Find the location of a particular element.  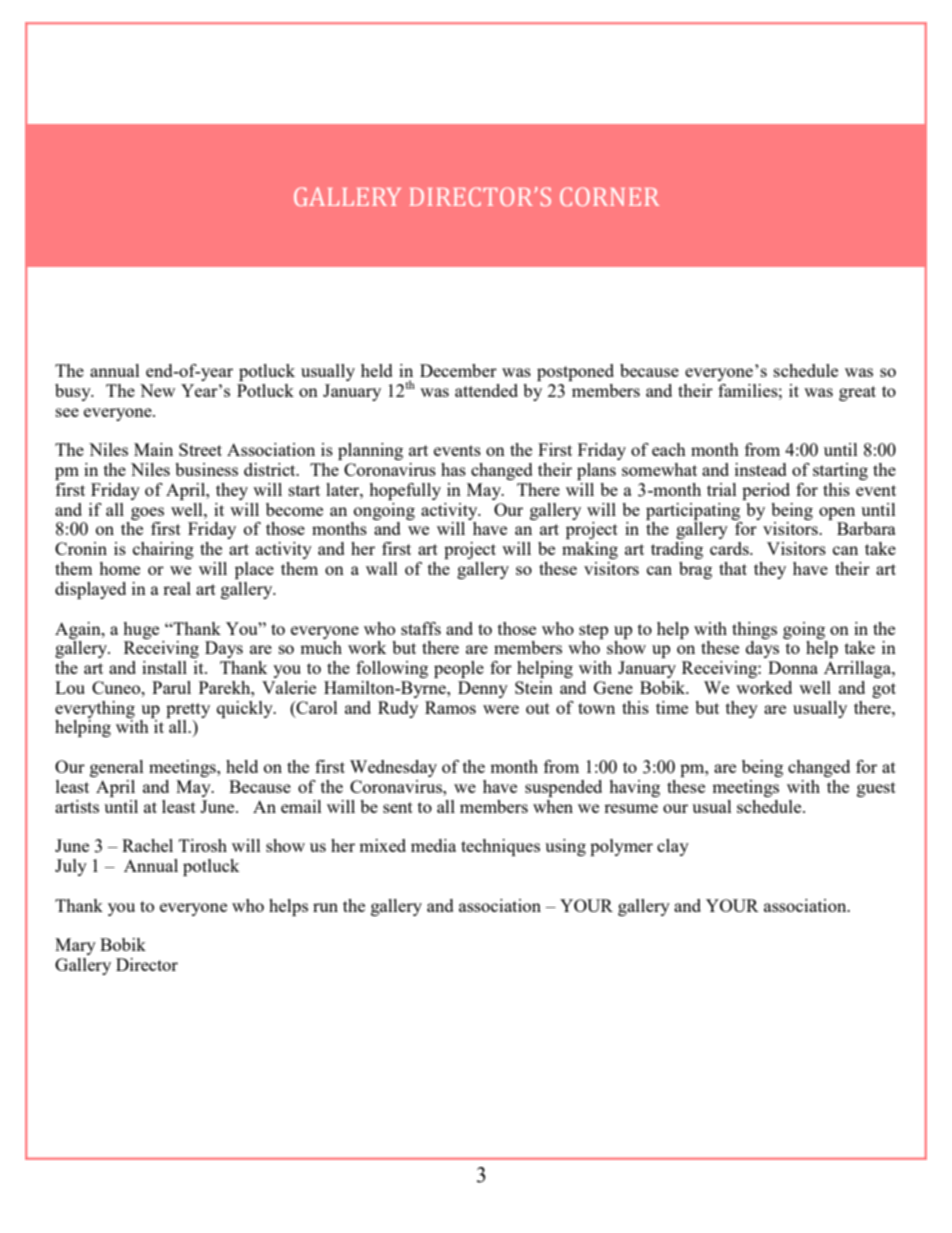

real is located at coordinates (177, 588).
